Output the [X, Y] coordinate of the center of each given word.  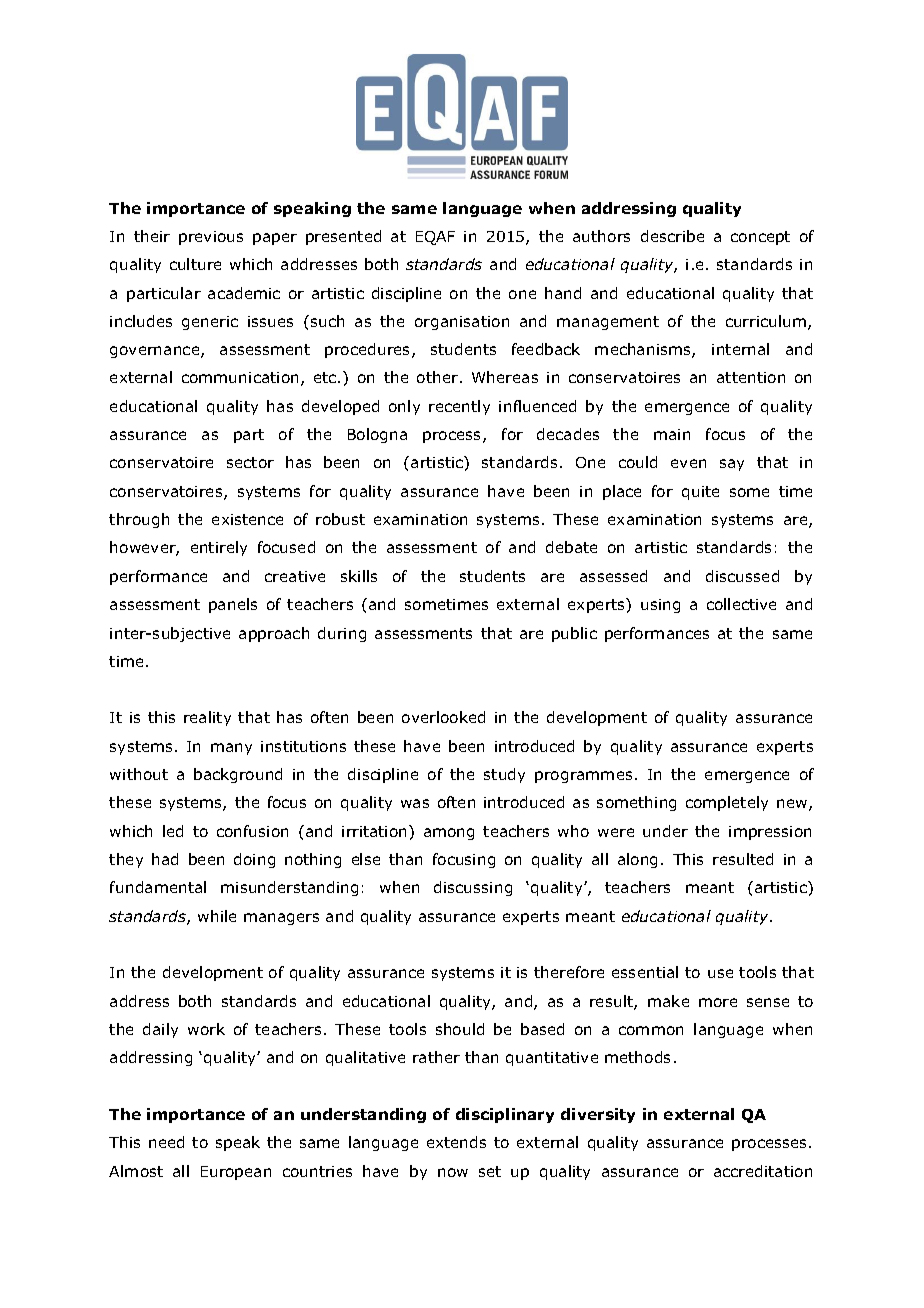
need [166, 1142]
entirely [219, 548]
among [449, 834]
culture [195, 264]
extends [456, 1142]
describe [672, 236]
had [165, 859]
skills [359, 576]
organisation [462, 323]
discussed [742, 576]
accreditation [763, 1171]
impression [770, 833]
